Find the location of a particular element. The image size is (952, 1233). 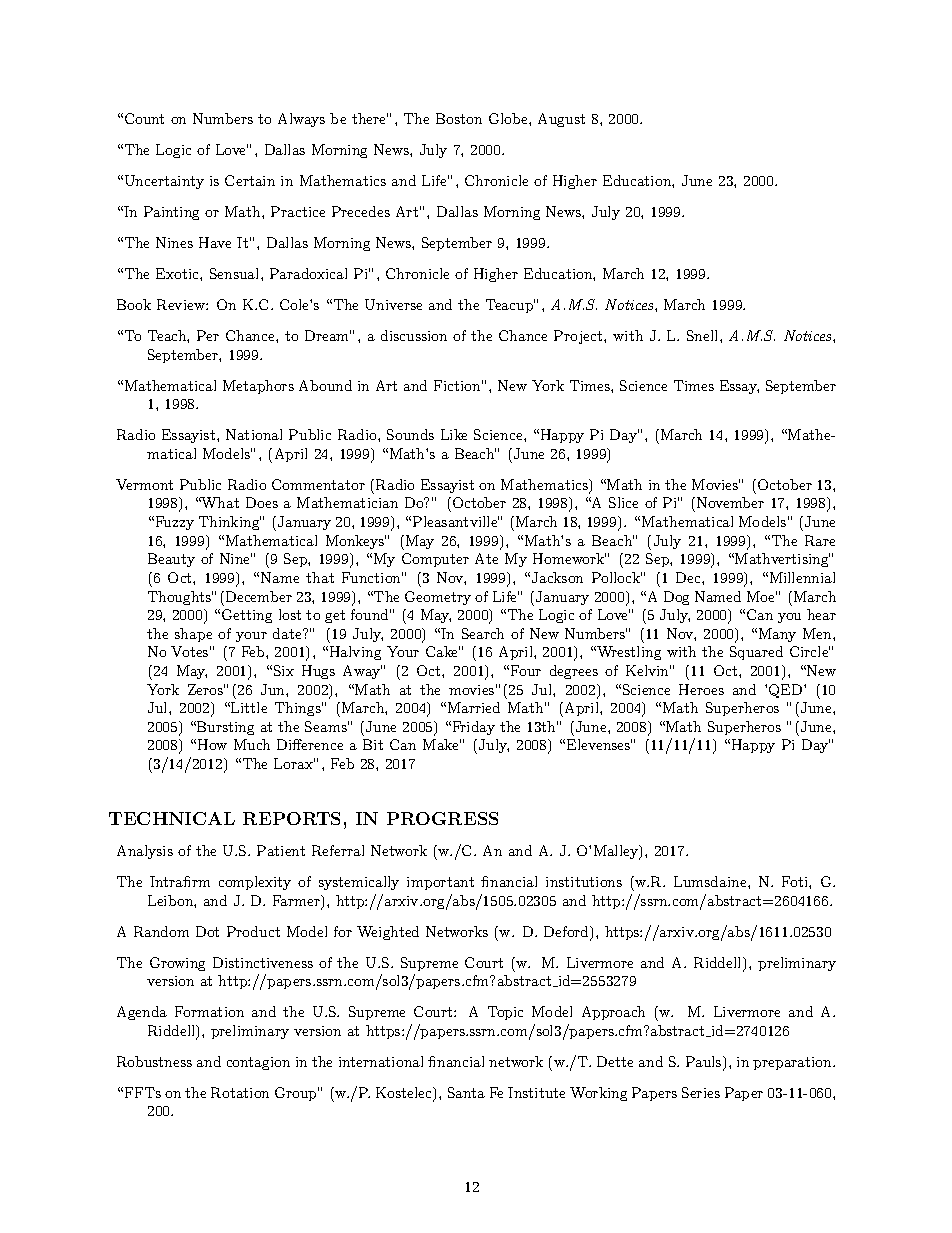

August is located at coordinates (561, 120).
